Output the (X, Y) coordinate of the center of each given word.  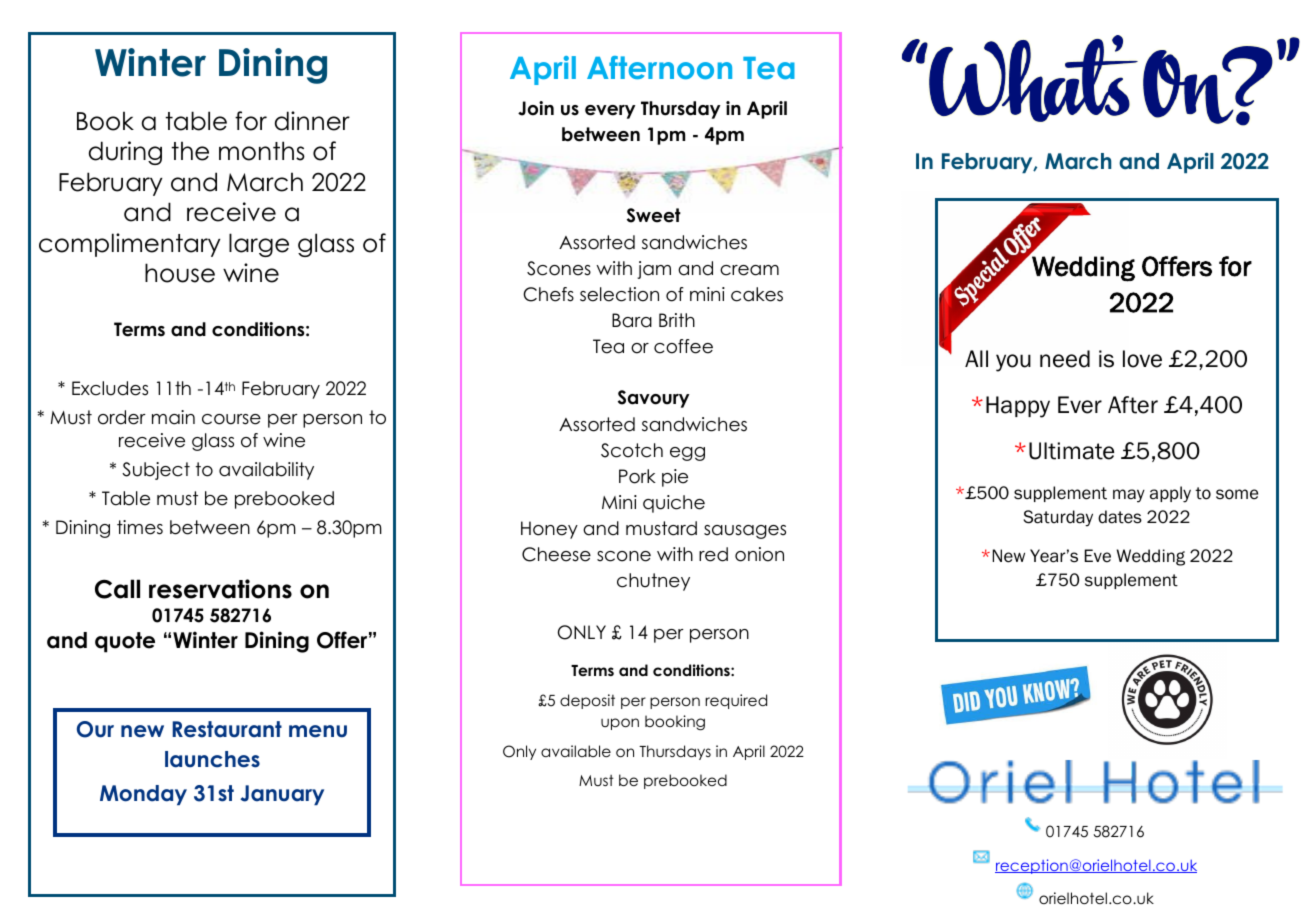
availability (266, 471)
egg (687, 454)
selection (619, 294)
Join (536, 108)
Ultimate (1071, 451)
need (1065, 359)
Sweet (654, 215)
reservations (220, 589)
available (576, 751)
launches (212, 759)
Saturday (1058, 518)
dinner (312, 121)
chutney (653, 582)
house (180, 273)
